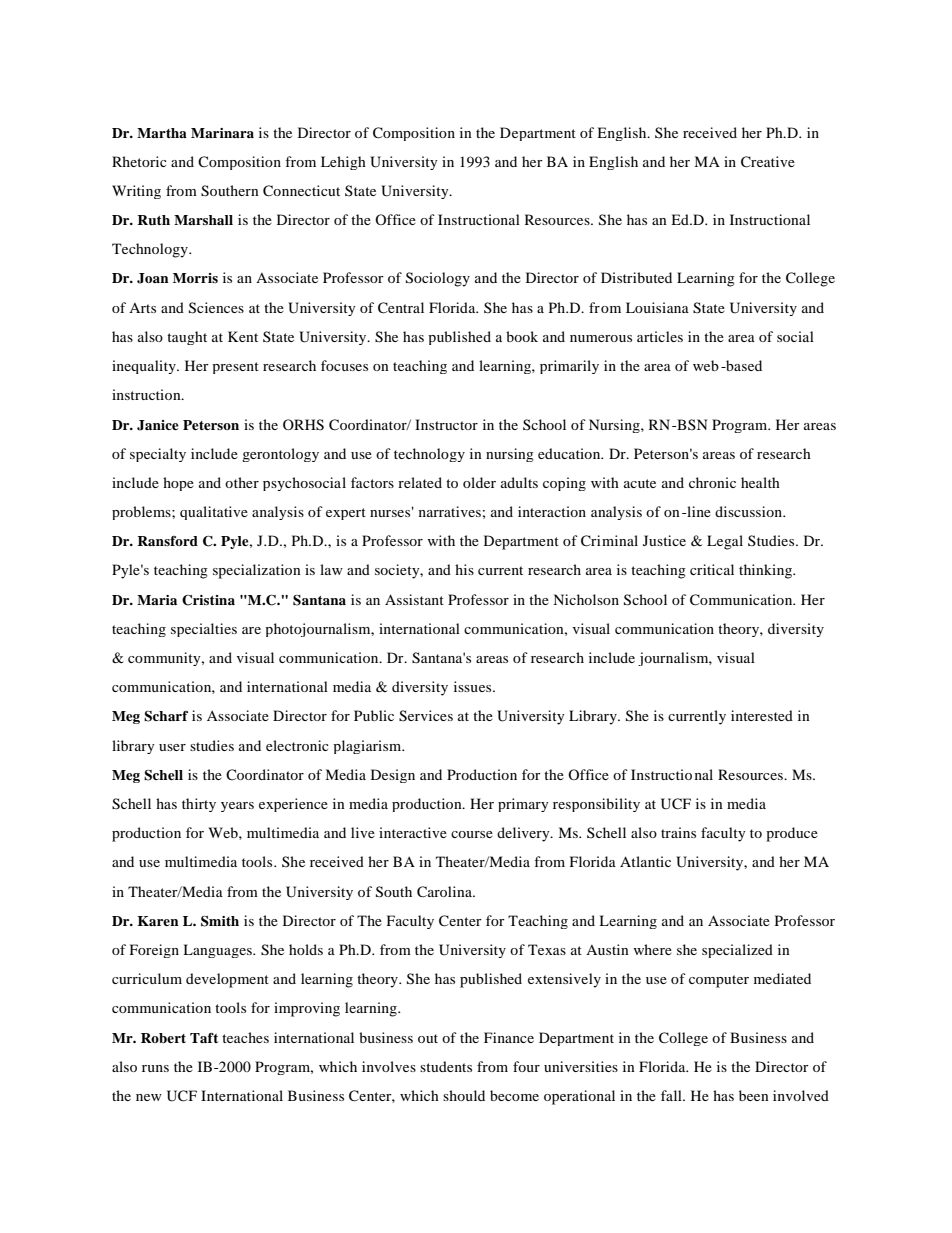 Image resolution: width=952 pixels, height=1233 pixels. Describe the element at coordinates (446, 1066) in the screenshot. I see `students` at that location.
